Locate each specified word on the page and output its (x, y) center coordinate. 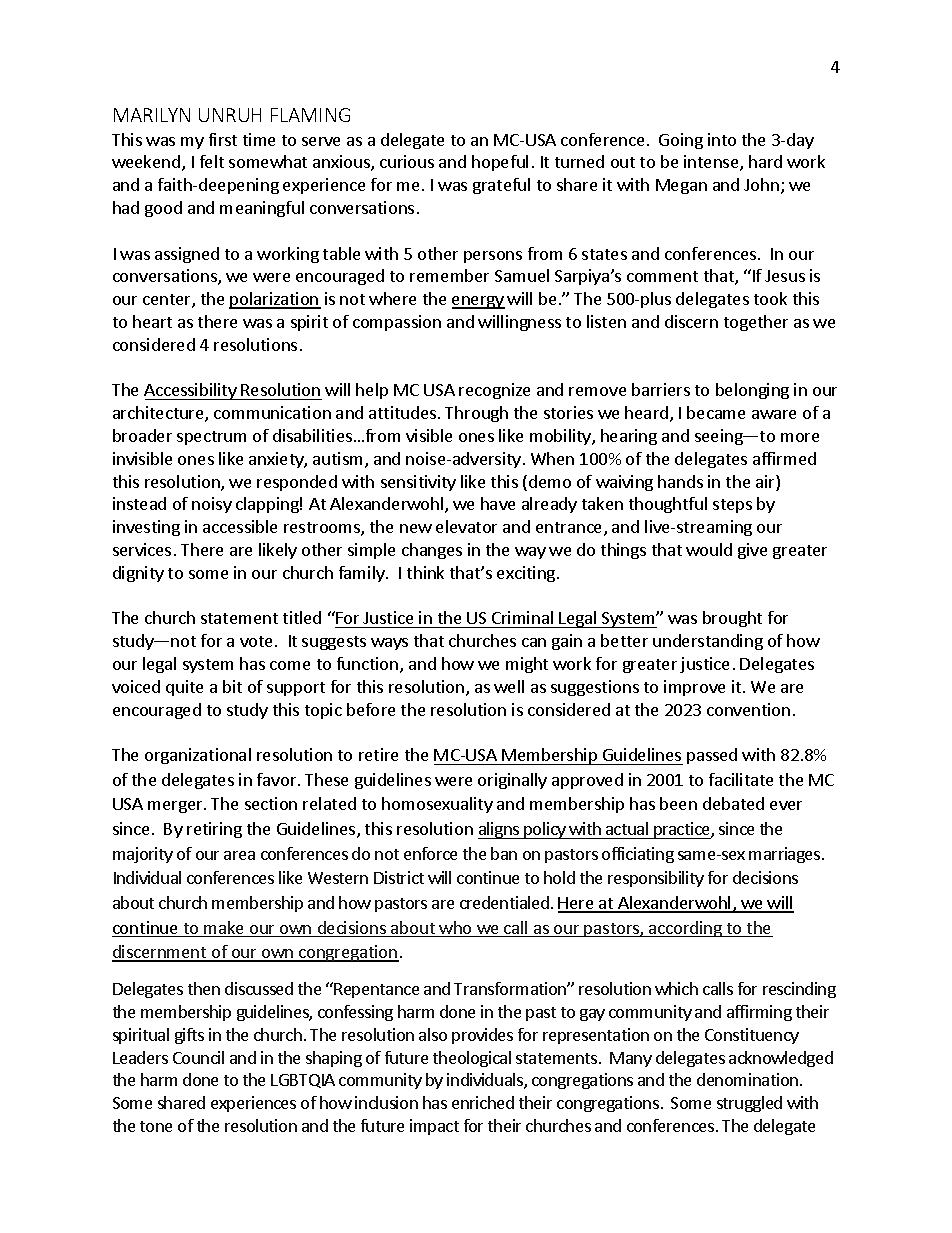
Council (198, 1057)
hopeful (500, 163)
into (722, 139)
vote (256, 641)
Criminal (523, 619)
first (223, 139)
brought (732, 619)
